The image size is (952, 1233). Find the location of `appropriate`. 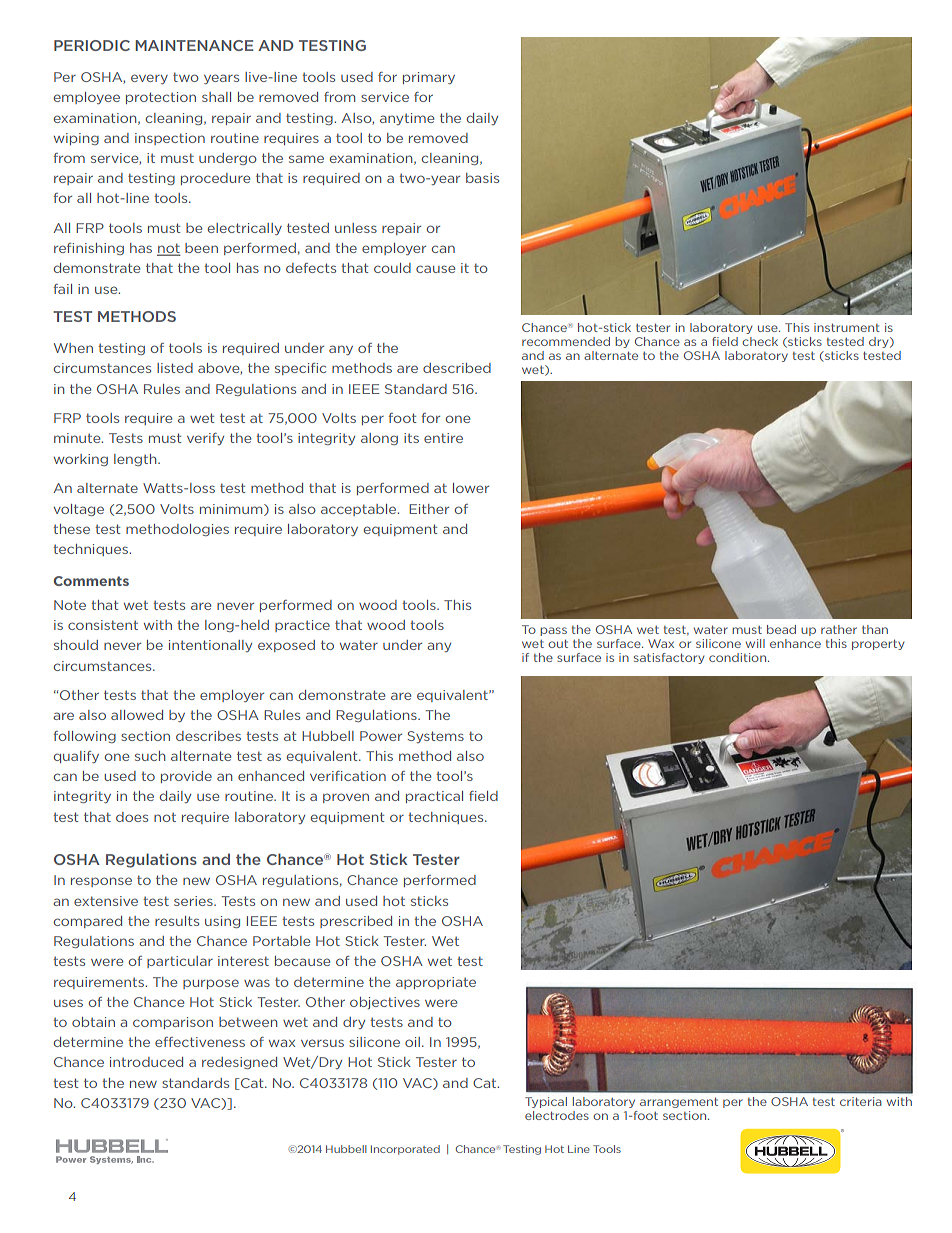

appropriate is located at coordinates (436, 983).
